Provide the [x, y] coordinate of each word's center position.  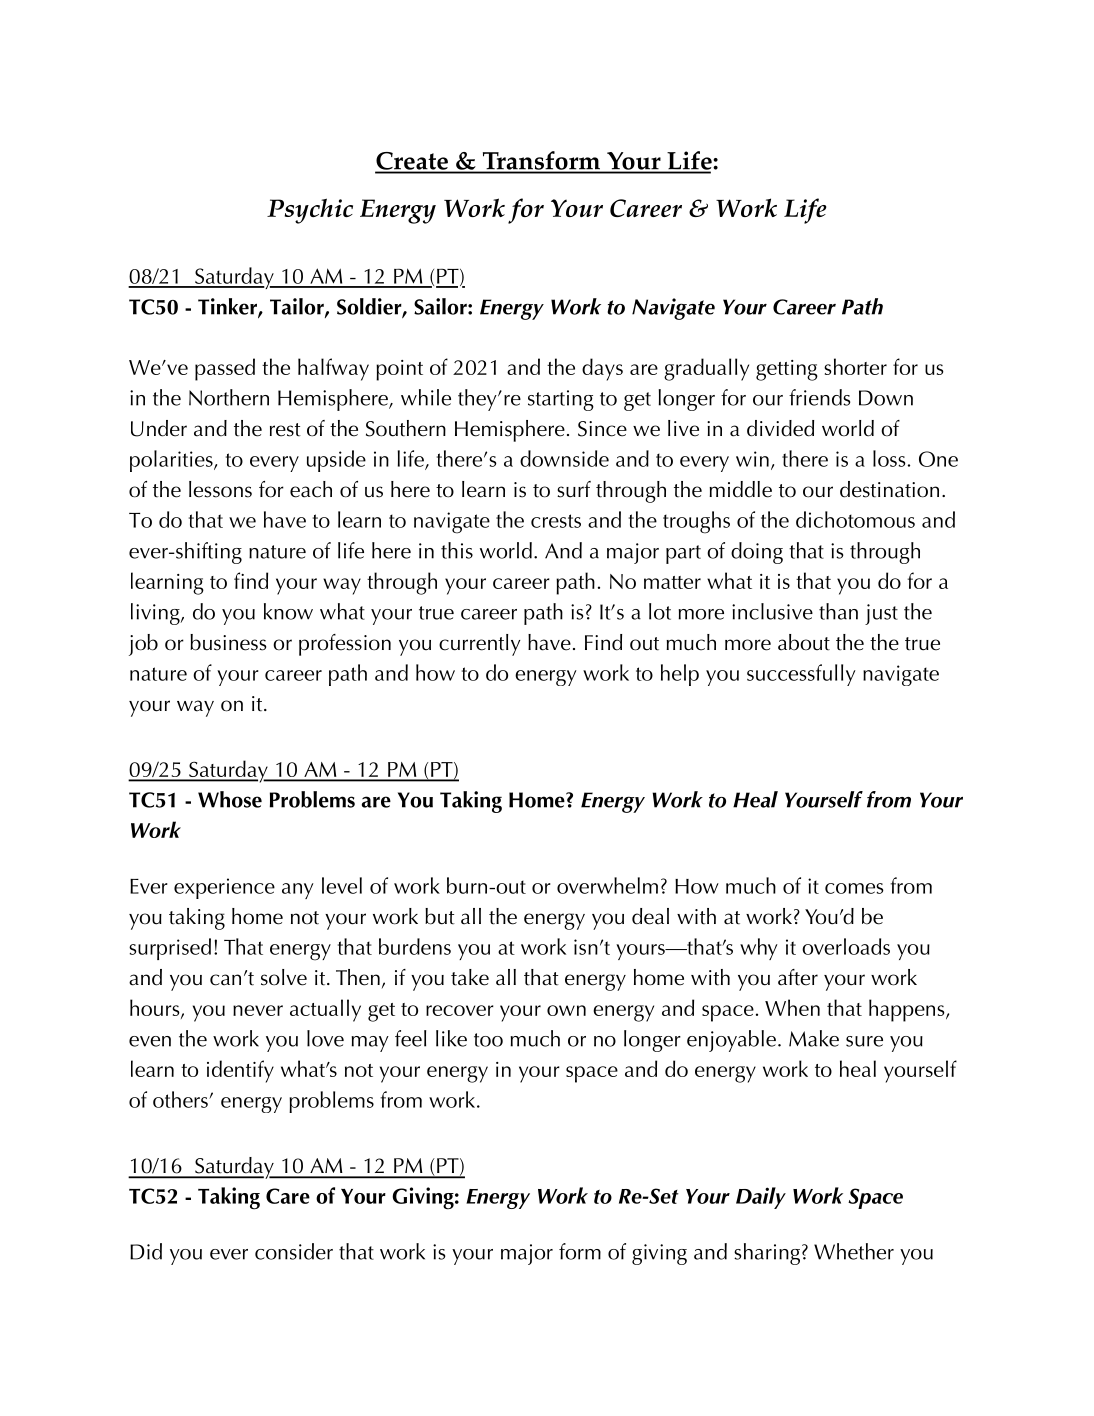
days [602, 369]
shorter [855, 366]
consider [294, 1251]
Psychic [310, 211]
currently [480, 645]
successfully [801, 675]
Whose [230, 799]
